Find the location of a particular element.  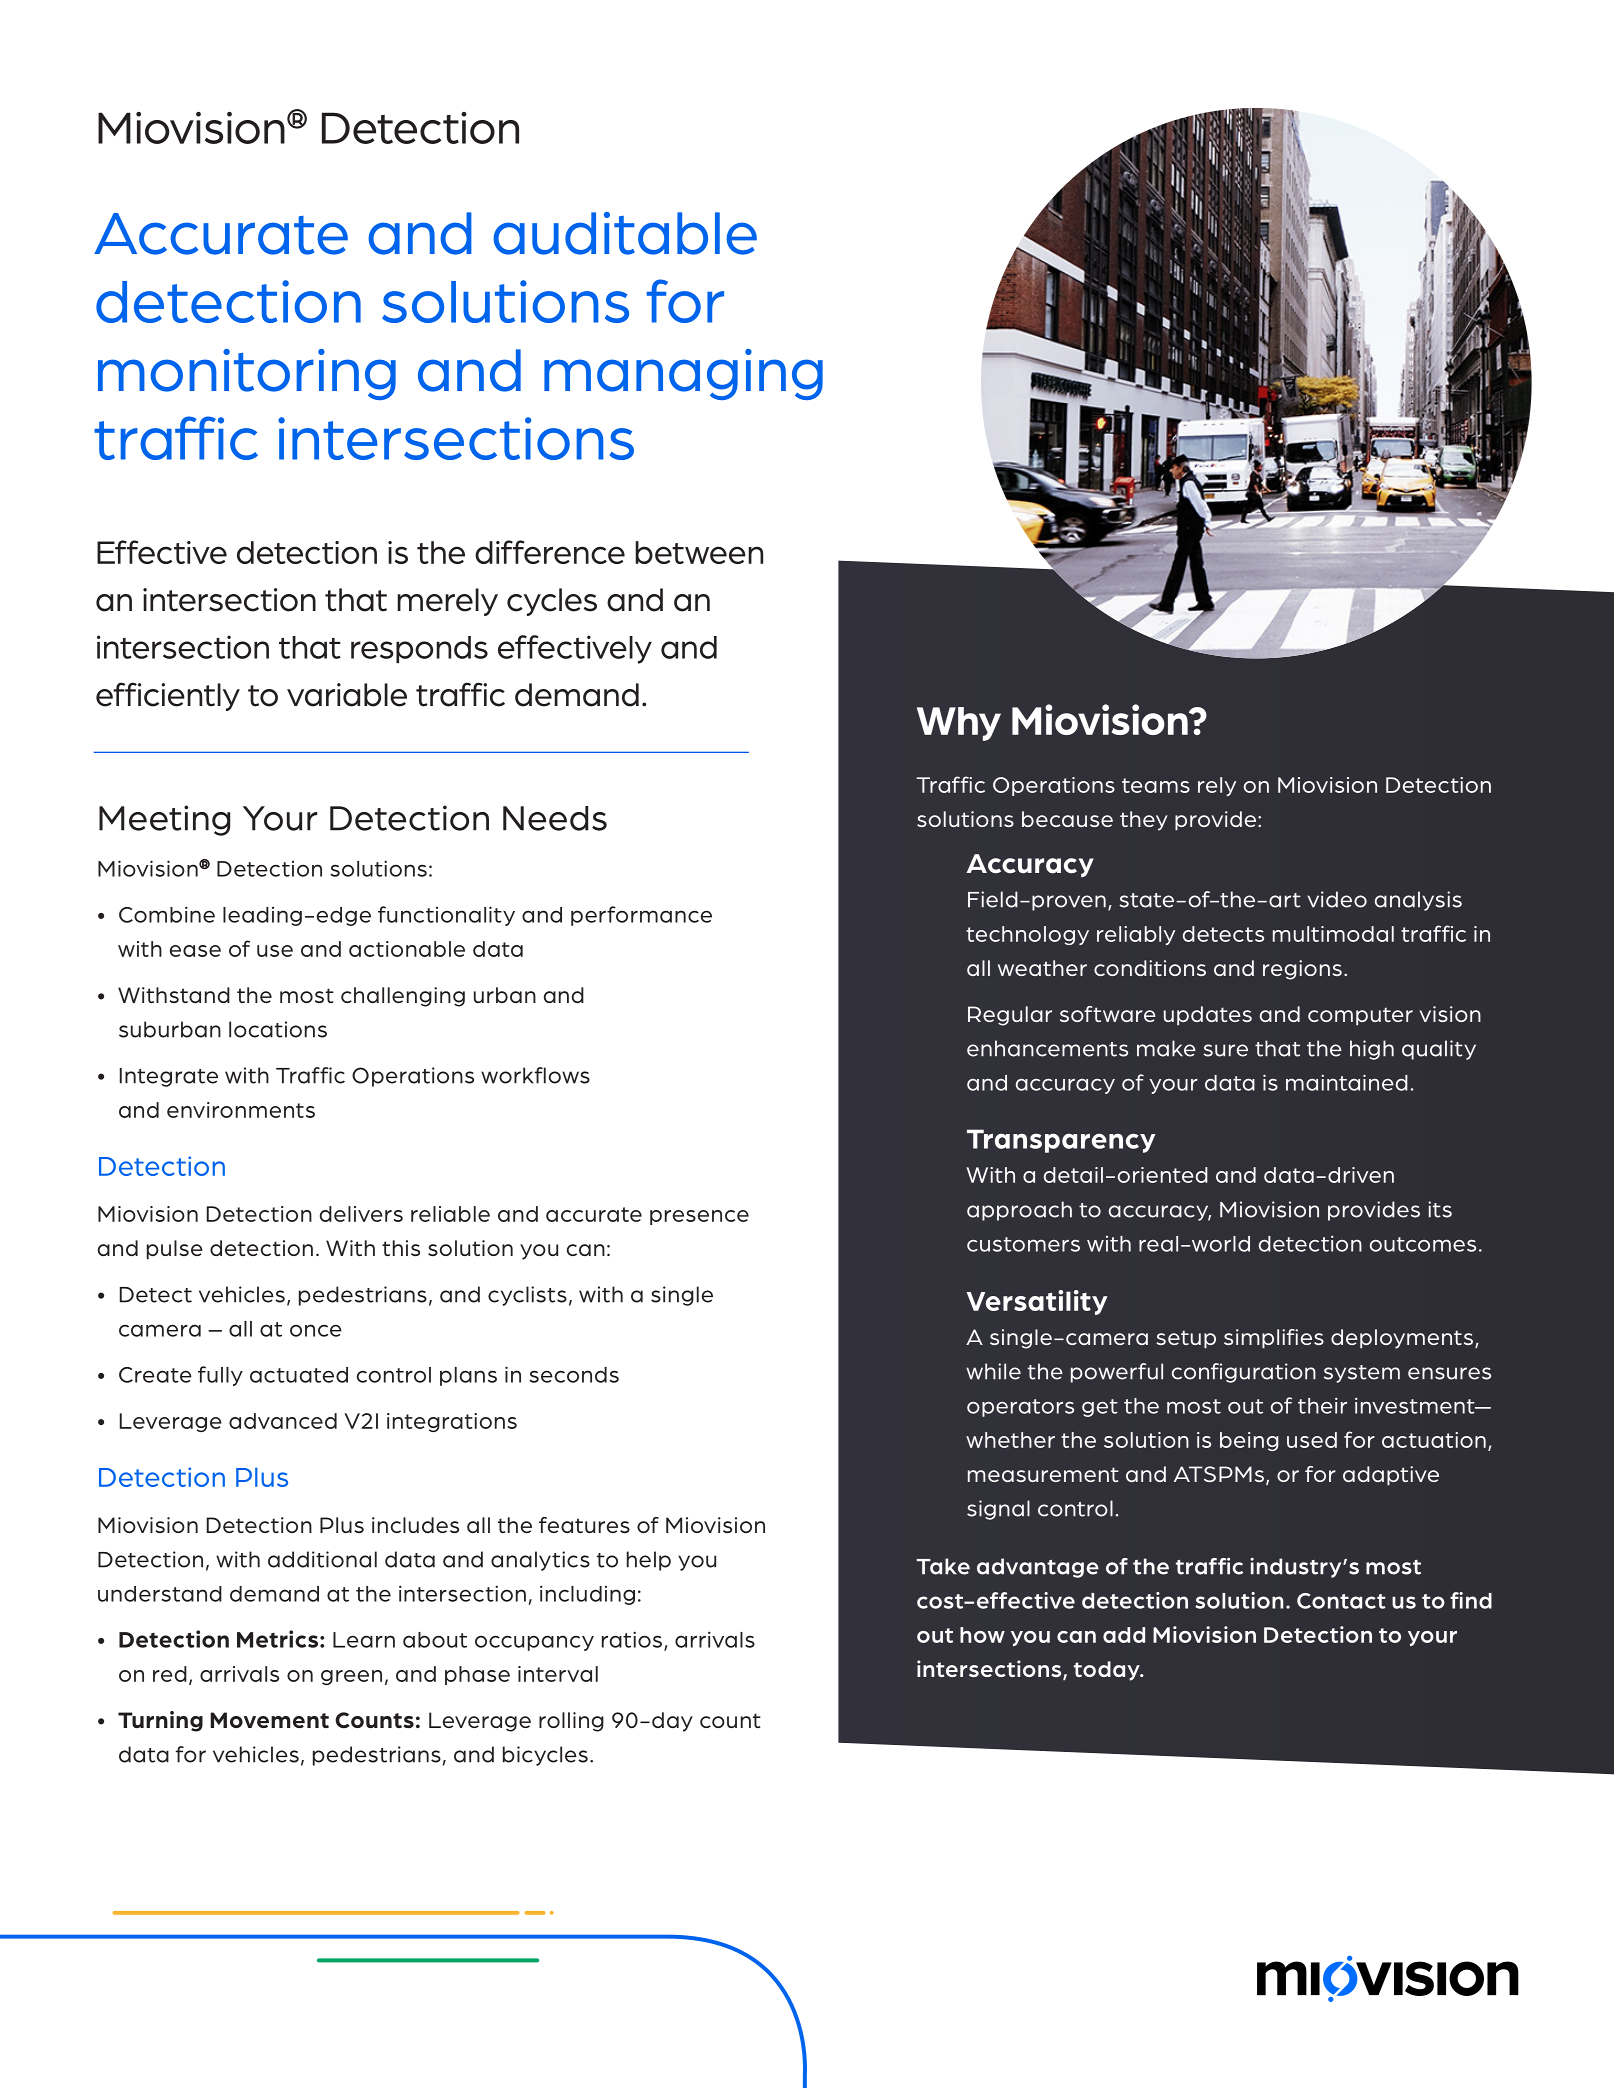

managing is located at coordinates (683, 374).
